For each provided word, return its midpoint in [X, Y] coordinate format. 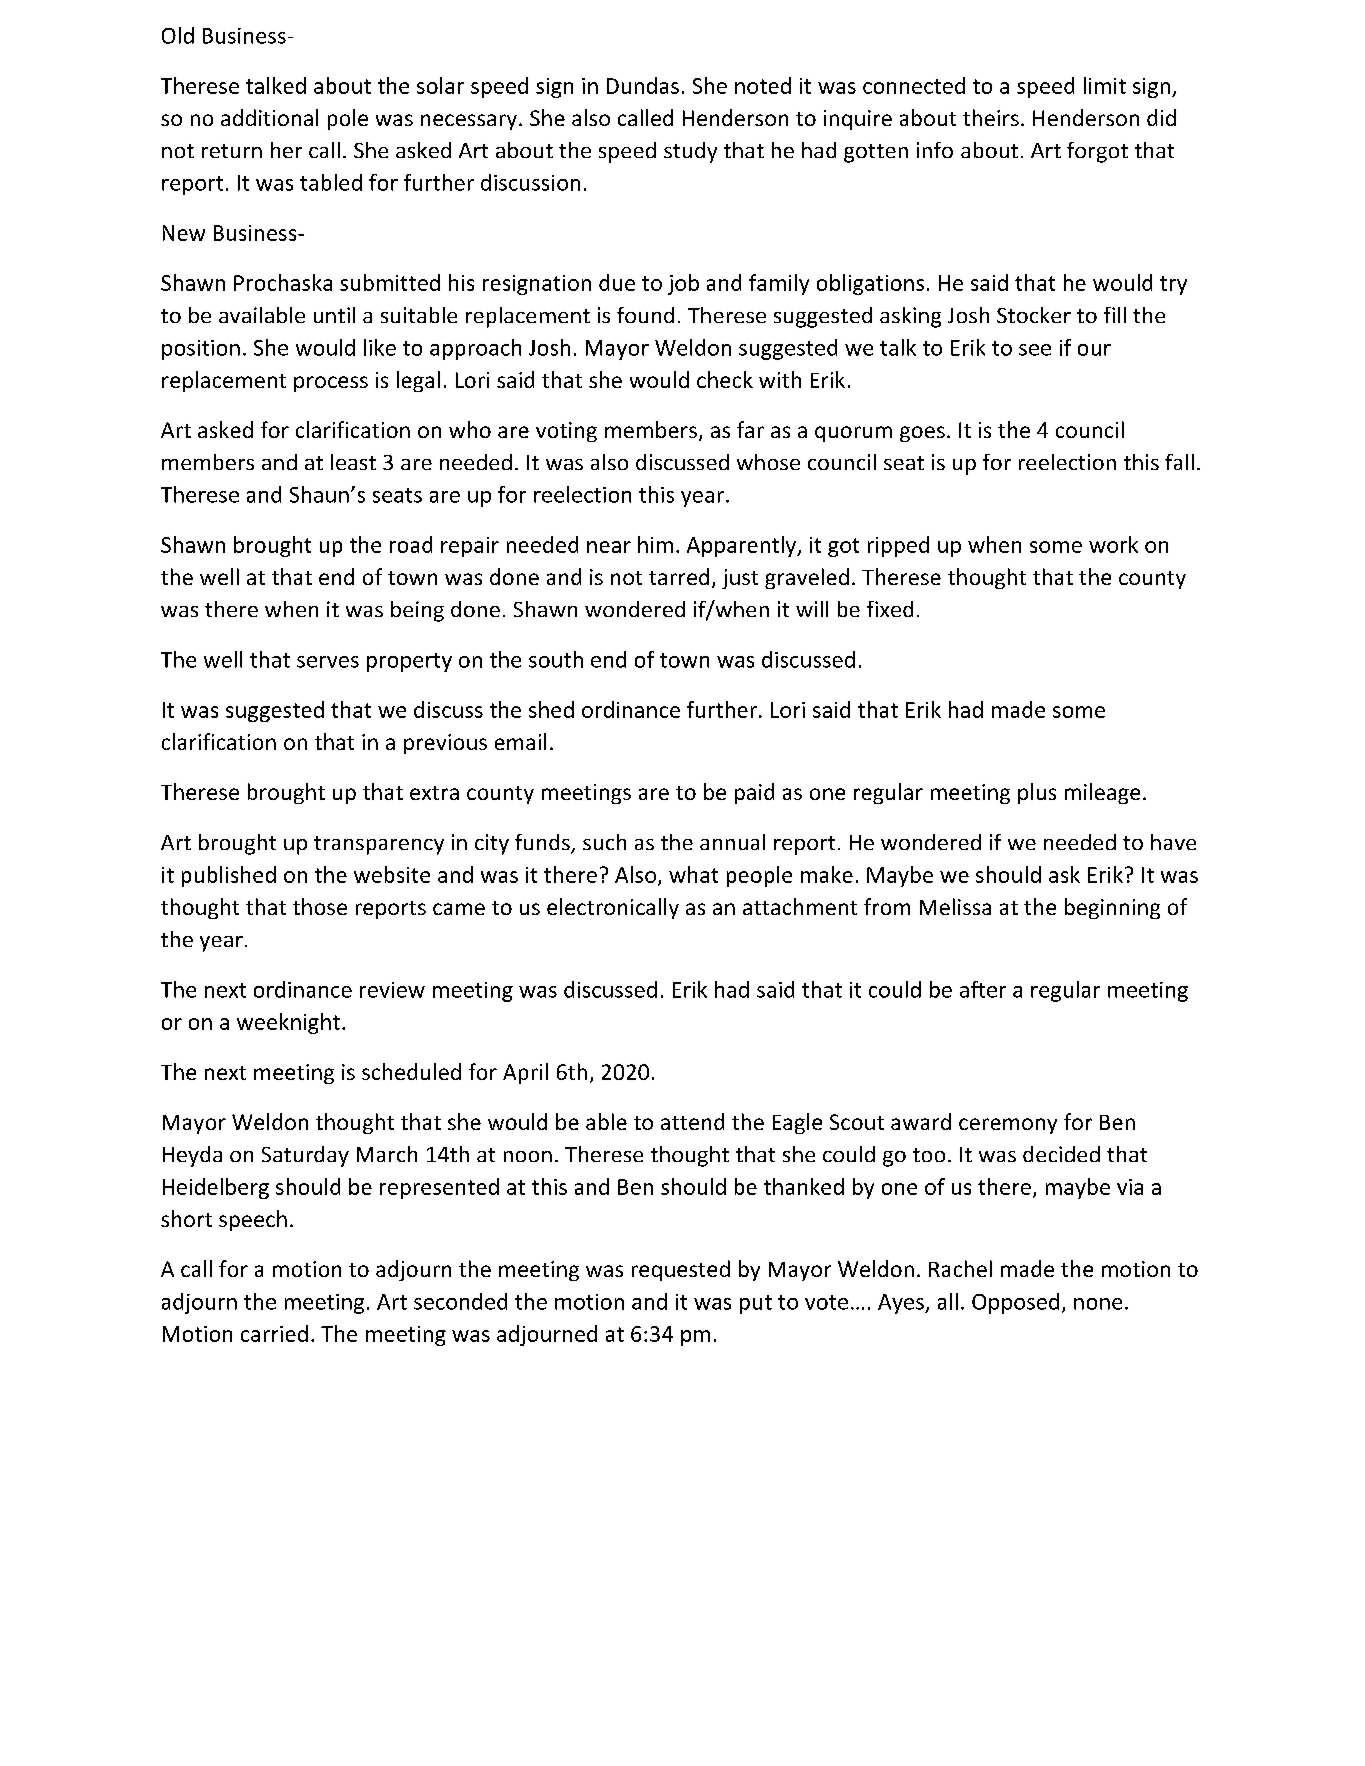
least [353, 462]
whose [768, 462]
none [1098, 1304]
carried [274, 1333]
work [1113, 544]
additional [269, 117]
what [693, 874]
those [320, 906]
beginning [1112, 908]
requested [681, 1270]
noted [763, 85]
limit [1105, 85]
